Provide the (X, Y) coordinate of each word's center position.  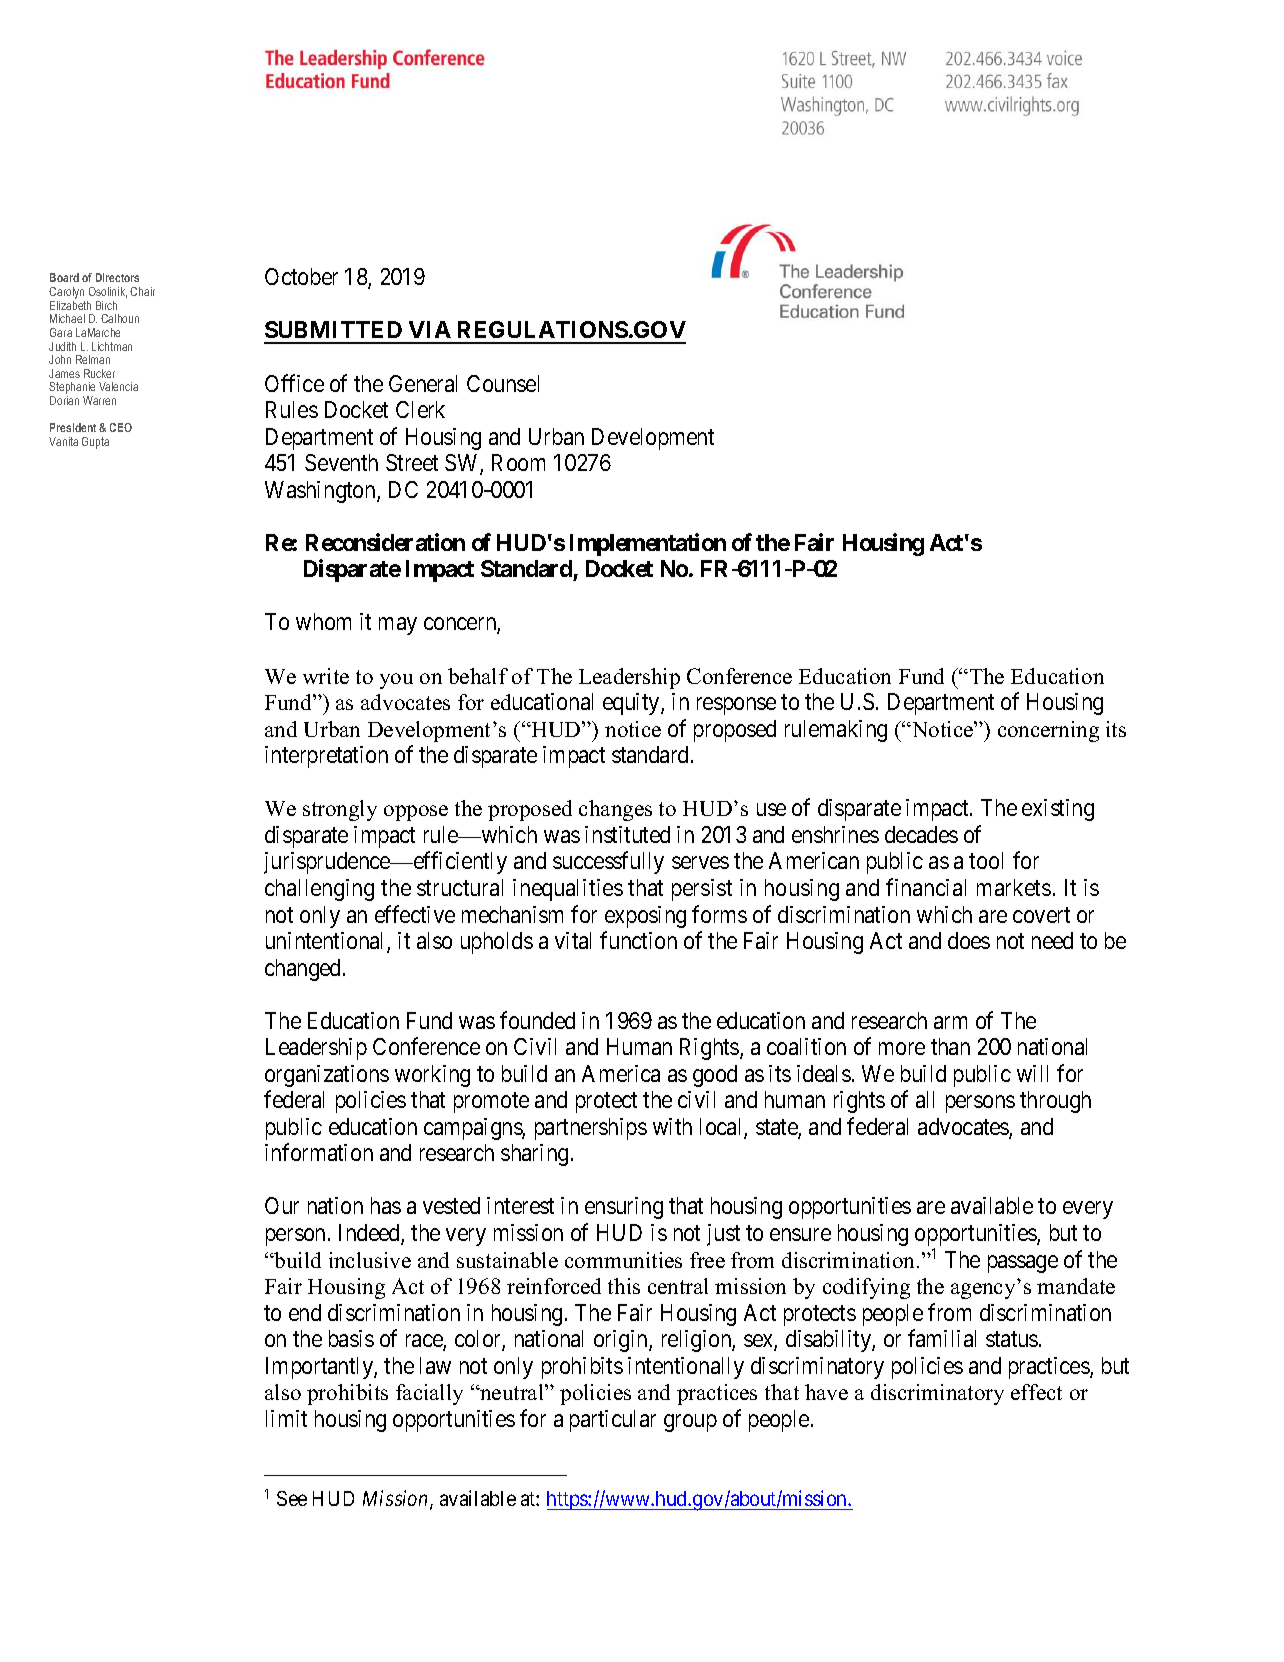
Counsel (503, 383)
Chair (142, 291)
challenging (319, 890)
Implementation (648, 544)
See (292, 1498)
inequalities (568, 890)
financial (926, 887)
